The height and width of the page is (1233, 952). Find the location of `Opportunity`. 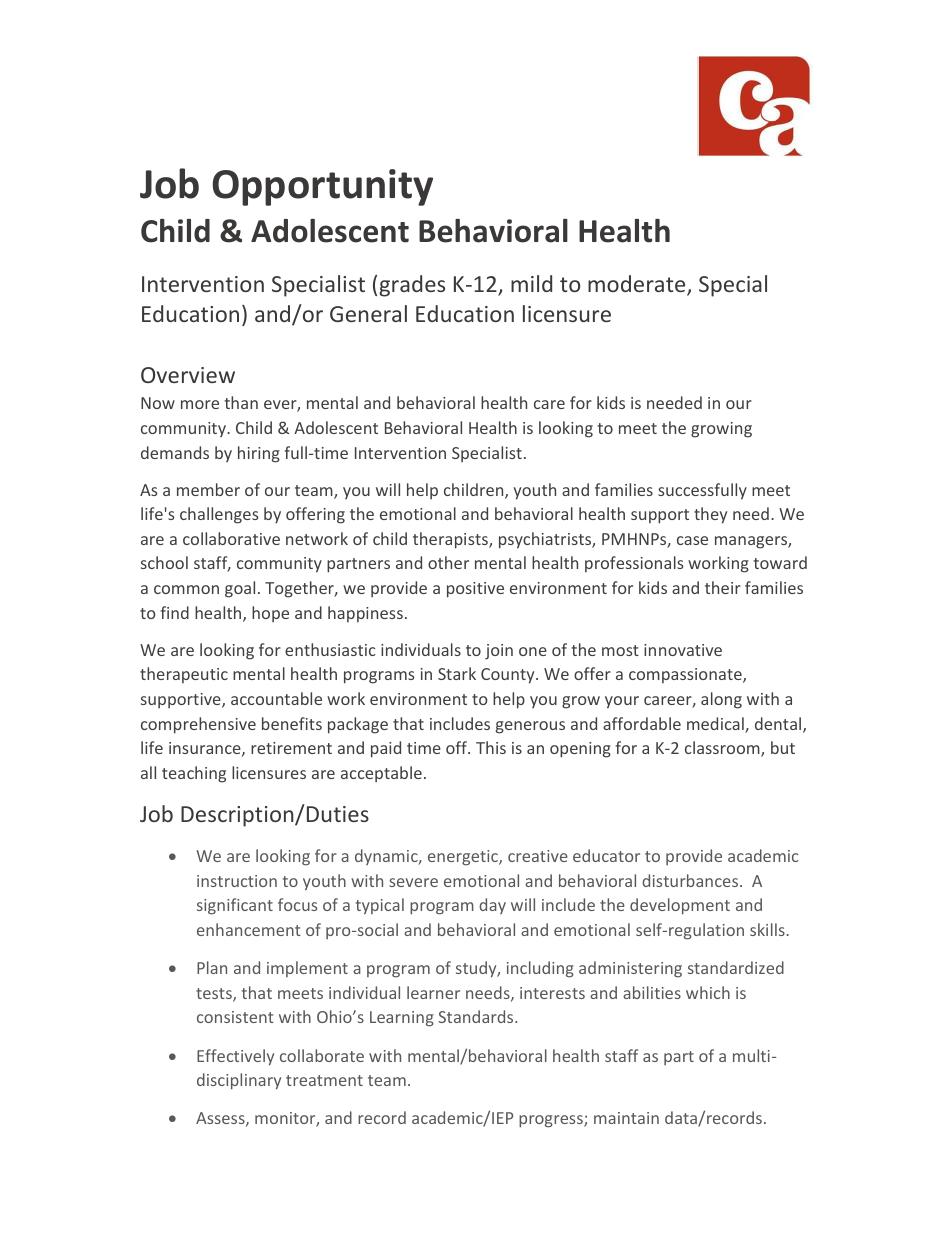

Opportunity is located at coordinates (322, 187).
